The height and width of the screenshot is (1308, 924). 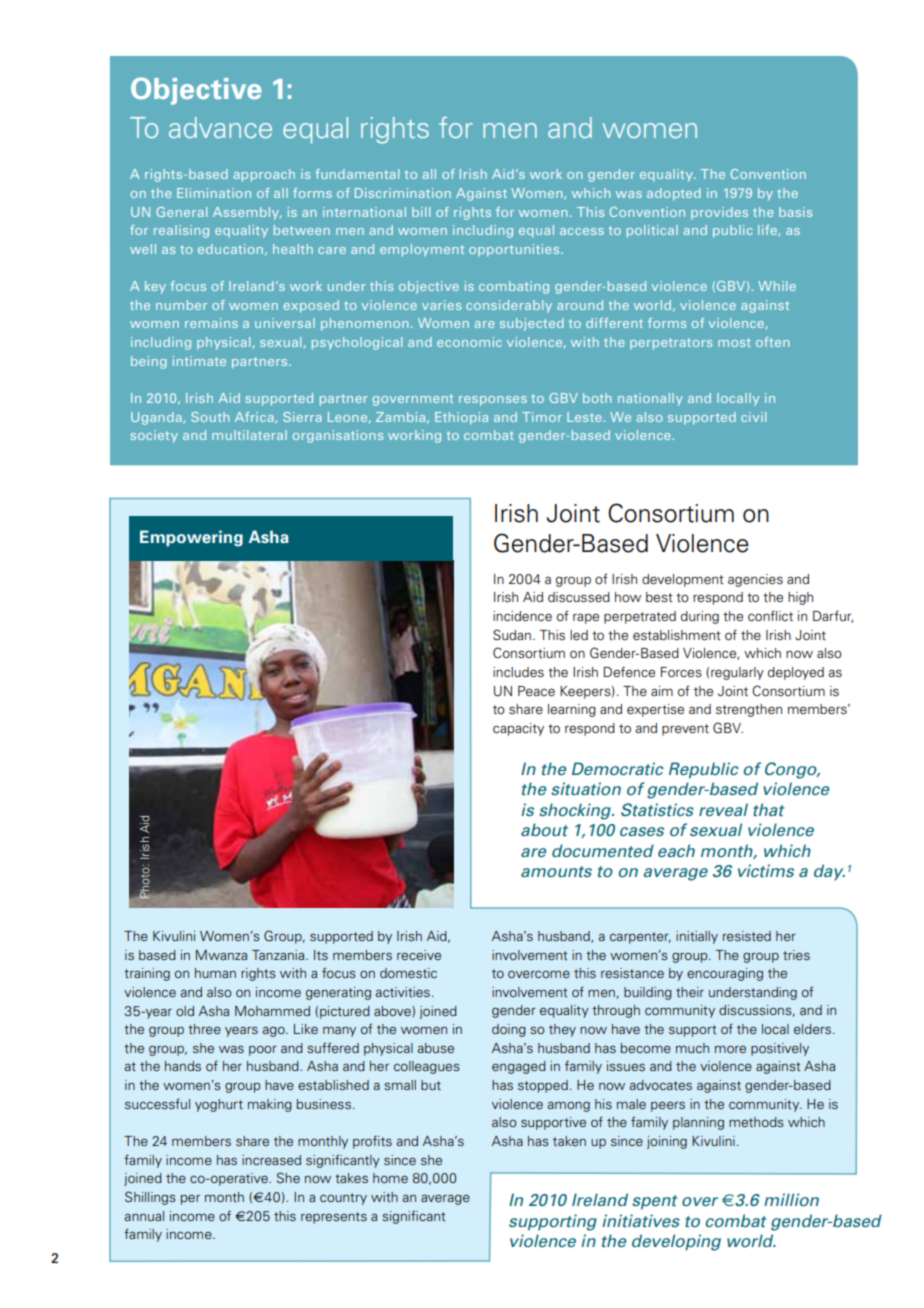 I want to click on provides, so click(x=719, y=213).
